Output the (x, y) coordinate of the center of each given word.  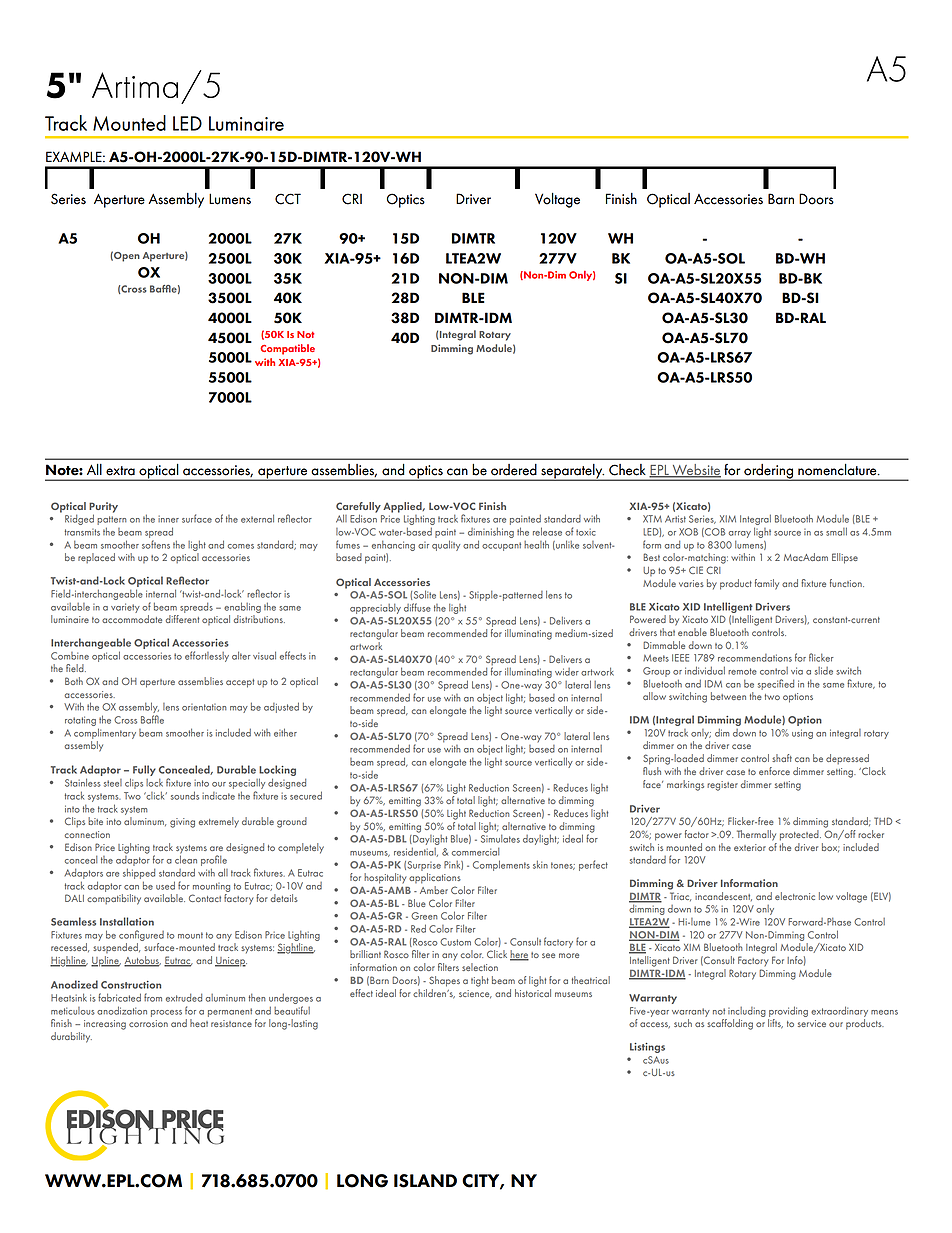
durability (71, 1037)
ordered (514, 470)
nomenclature (838, 470)
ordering (768, 472)
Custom (455, 942)
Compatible (287, 349)
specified (776, 684)
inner (168, 519)
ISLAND (425, 1181)
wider (567, 672)
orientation (204, 707)
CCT (288, 199)
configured (141, 935)
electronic (795, 896)
